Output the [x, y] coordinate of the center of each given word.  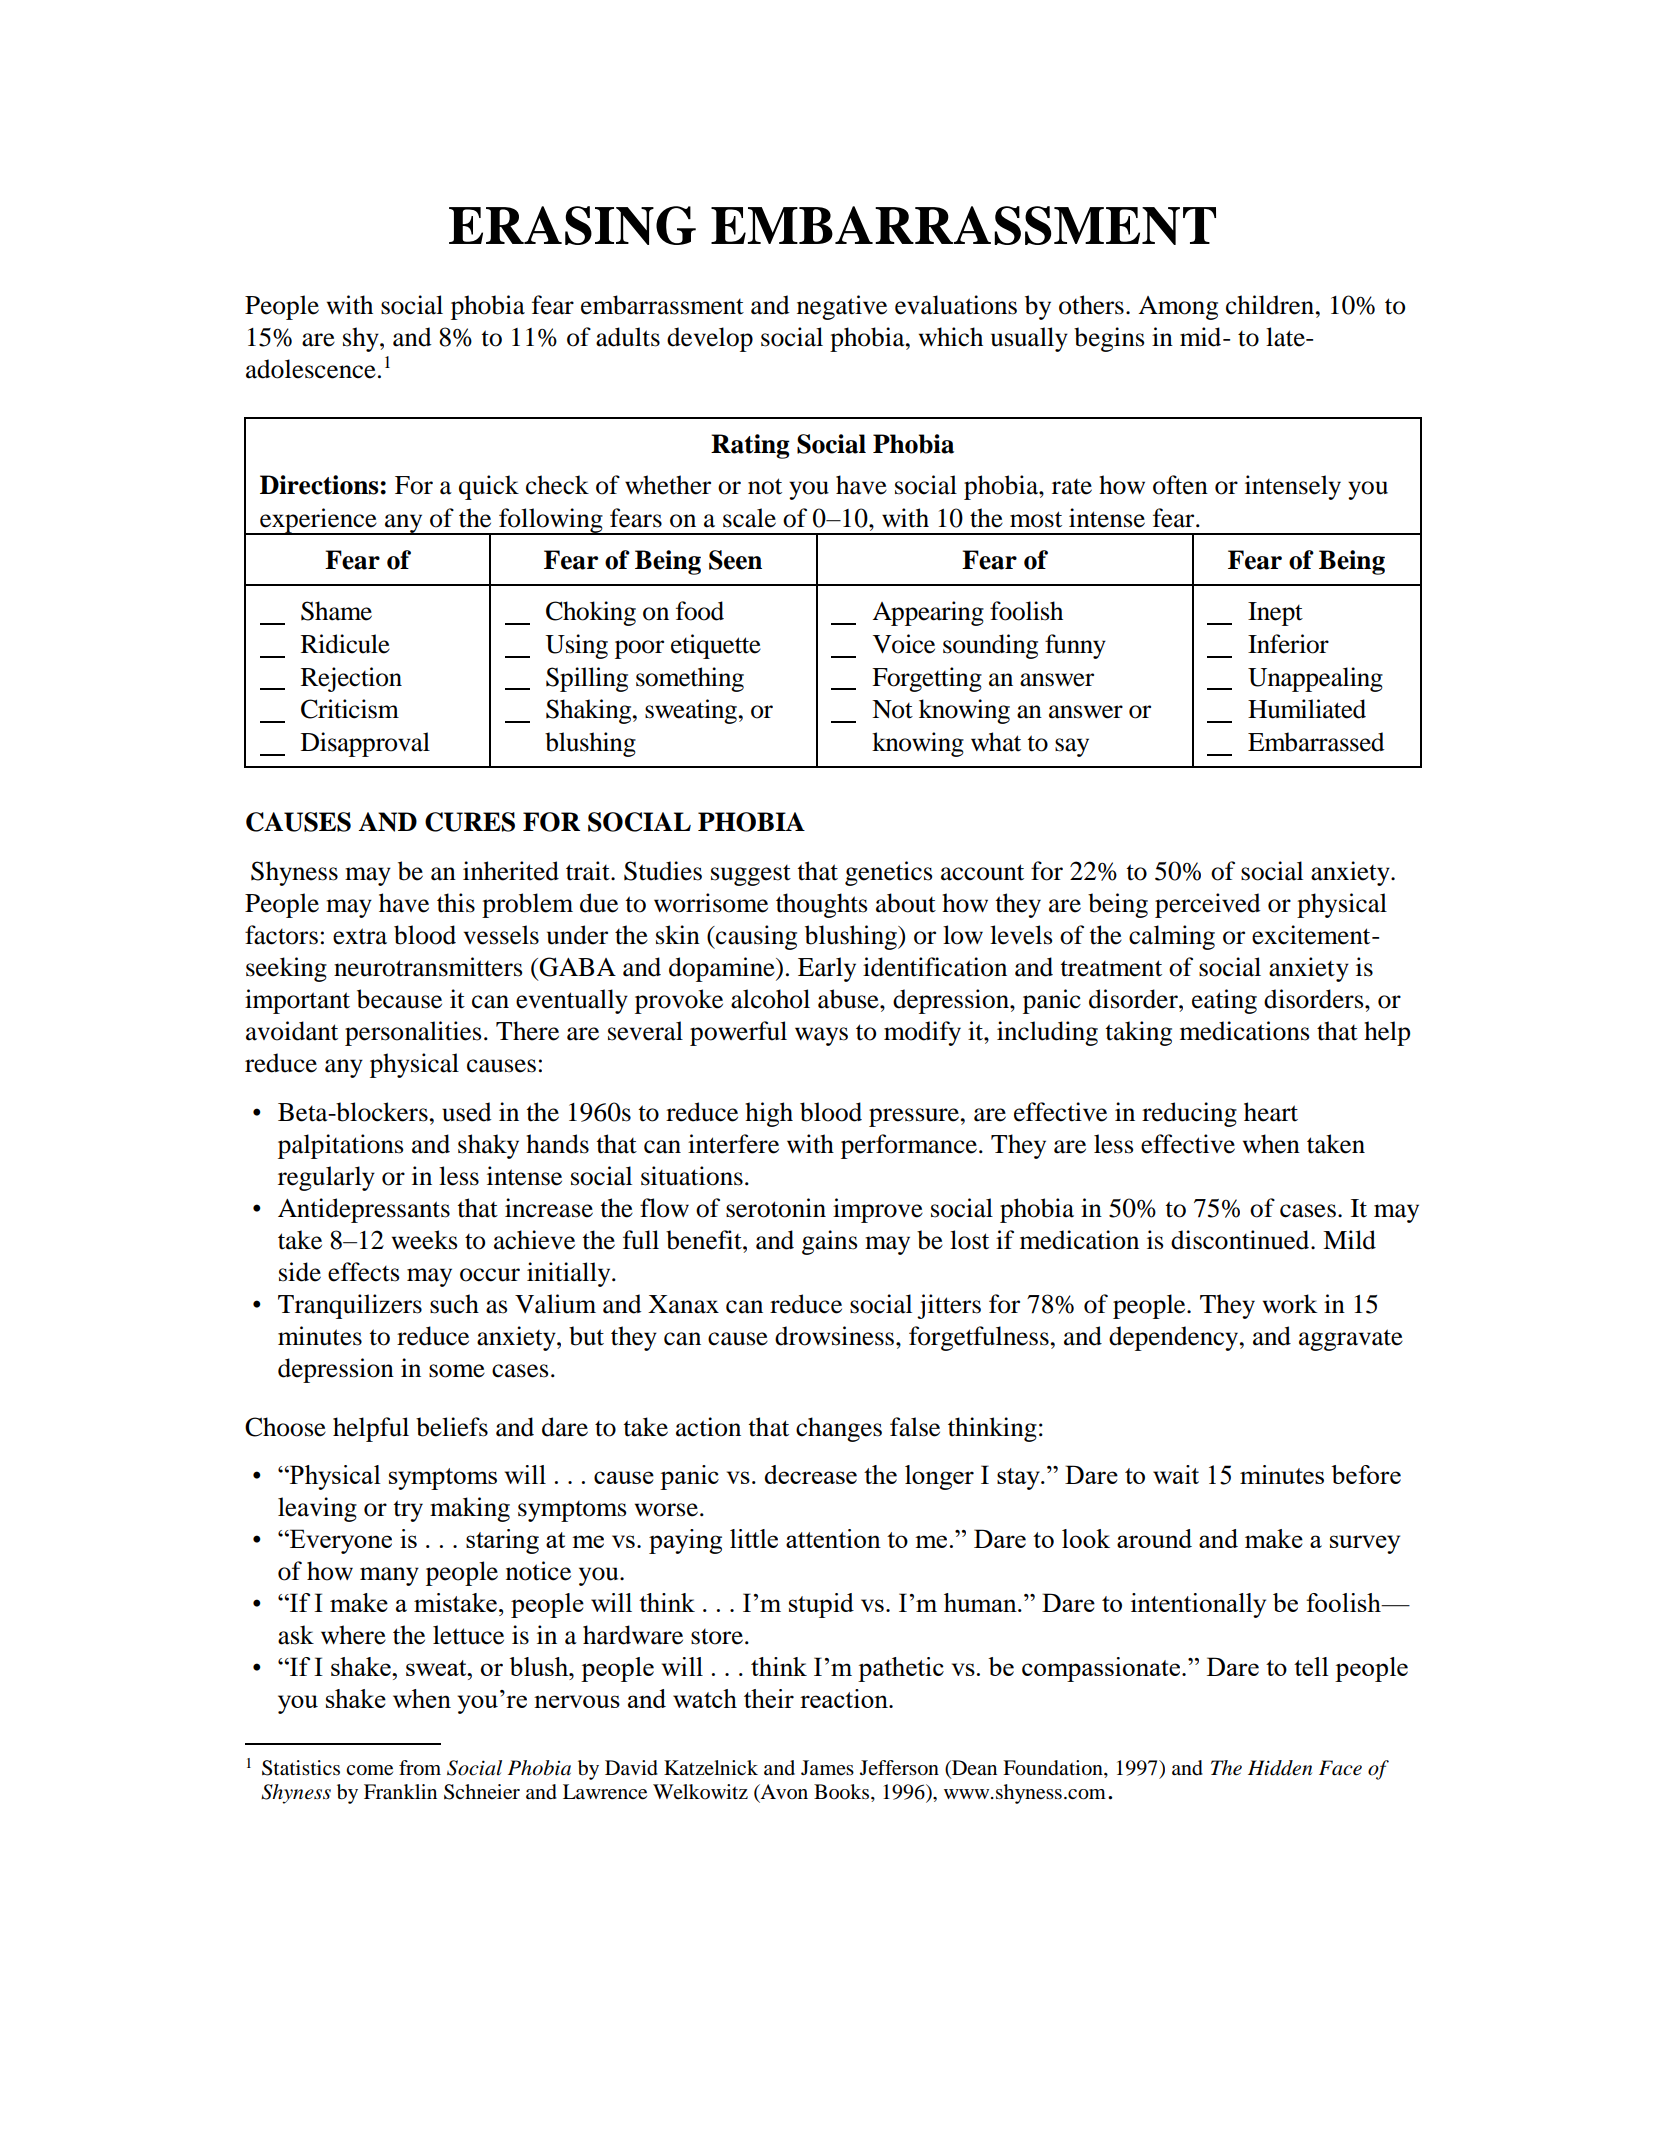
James [827, 1767]
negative [842, 307]
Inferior [1288, 644]
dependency [1175, 1338]
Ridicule [345, 644]
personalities [413, 1033]
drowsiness [836, 1336]
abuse [849, 999]
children [1271, 305]
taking [1138, 1033]
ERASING [572, 225]
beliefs [452, 1427]
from [420, 1768]
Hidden [1280, 1768]
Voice [904, 644]
